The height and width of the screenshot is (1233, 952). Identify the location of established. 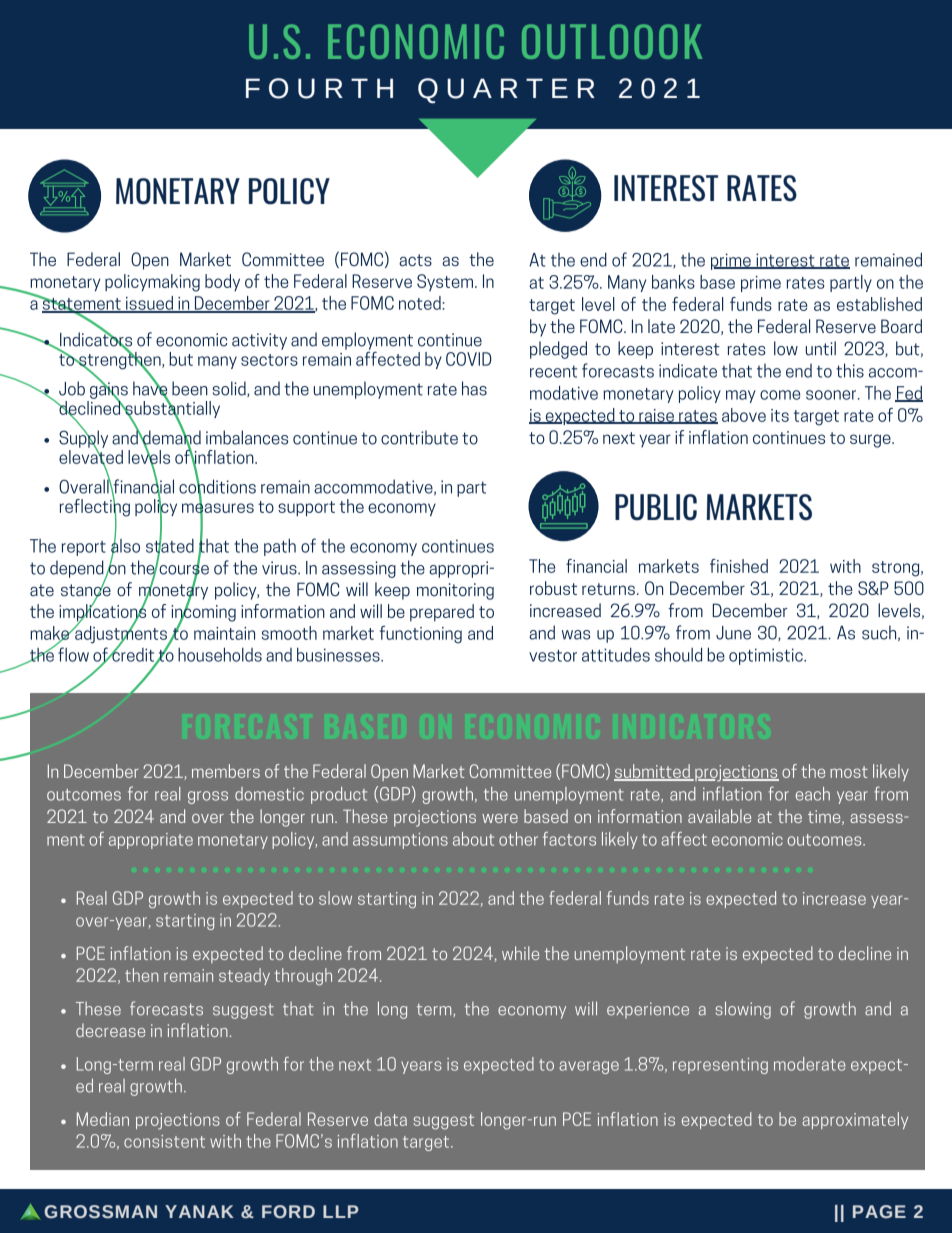
(879, 304).
